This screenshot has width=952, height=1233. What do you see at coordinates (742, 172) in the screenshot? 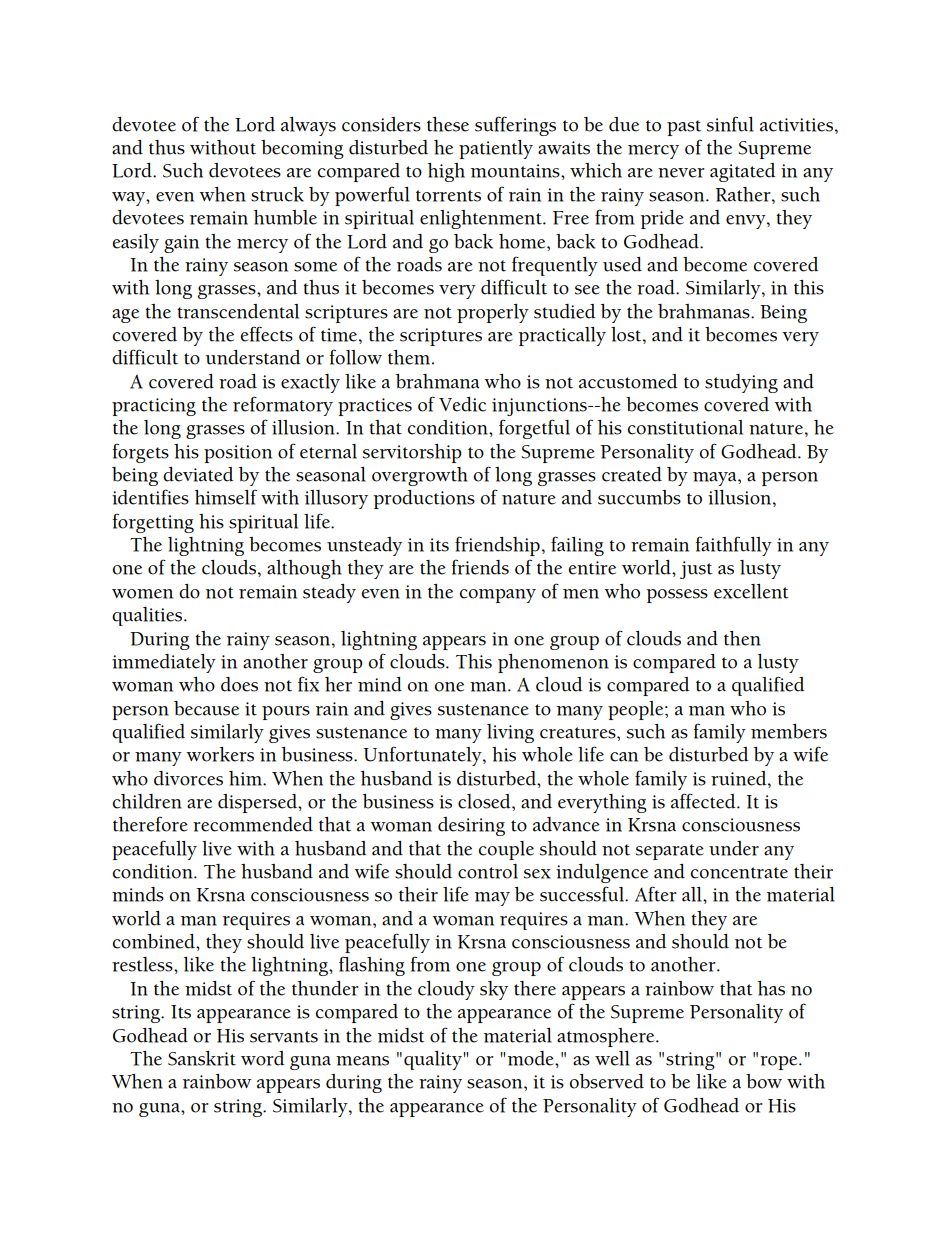
I see `agitated` at bounding box center [742, 172].
